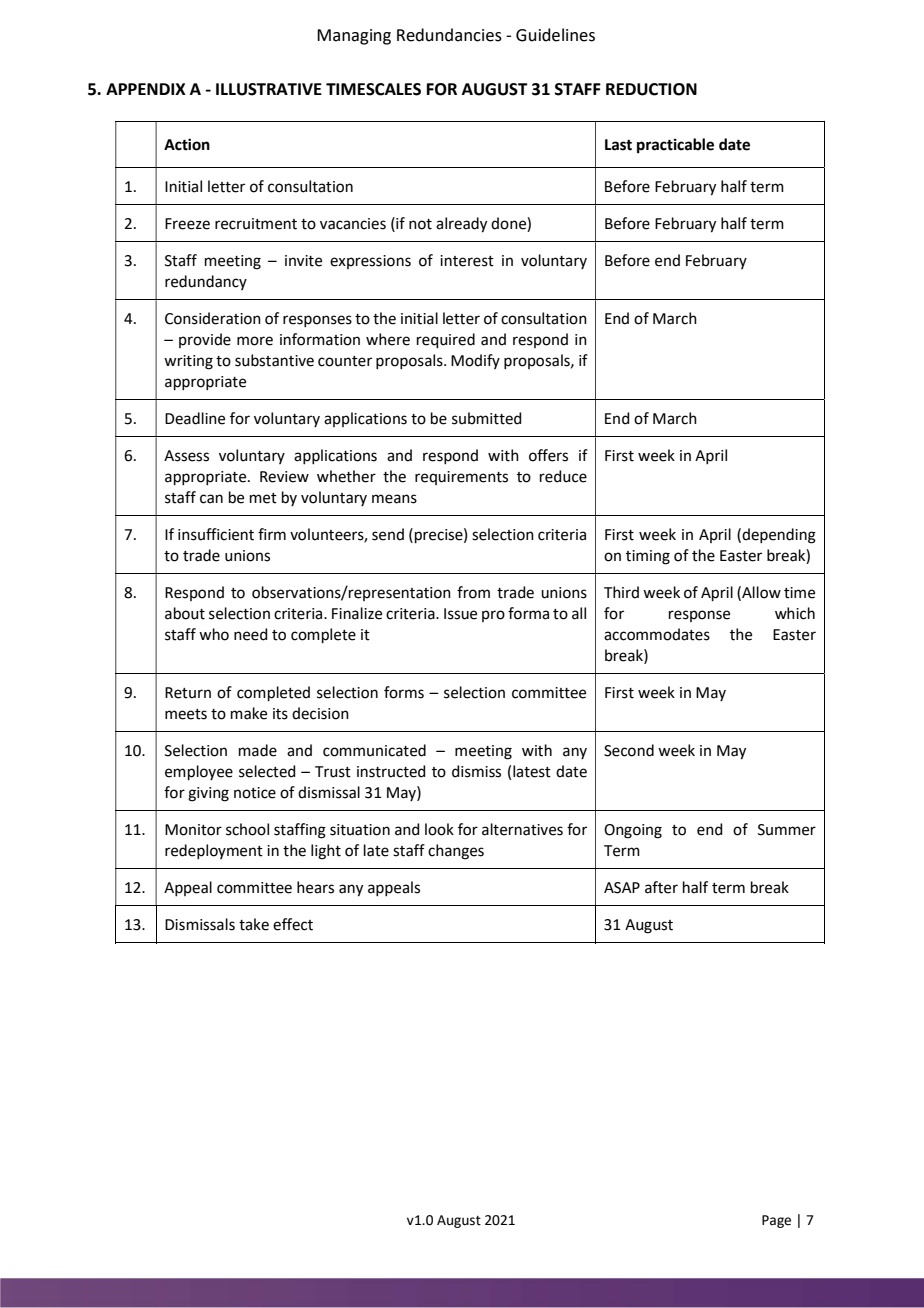  Describe the element at coordinates (254, 924) in the screenshot. I see `take` at that location.
